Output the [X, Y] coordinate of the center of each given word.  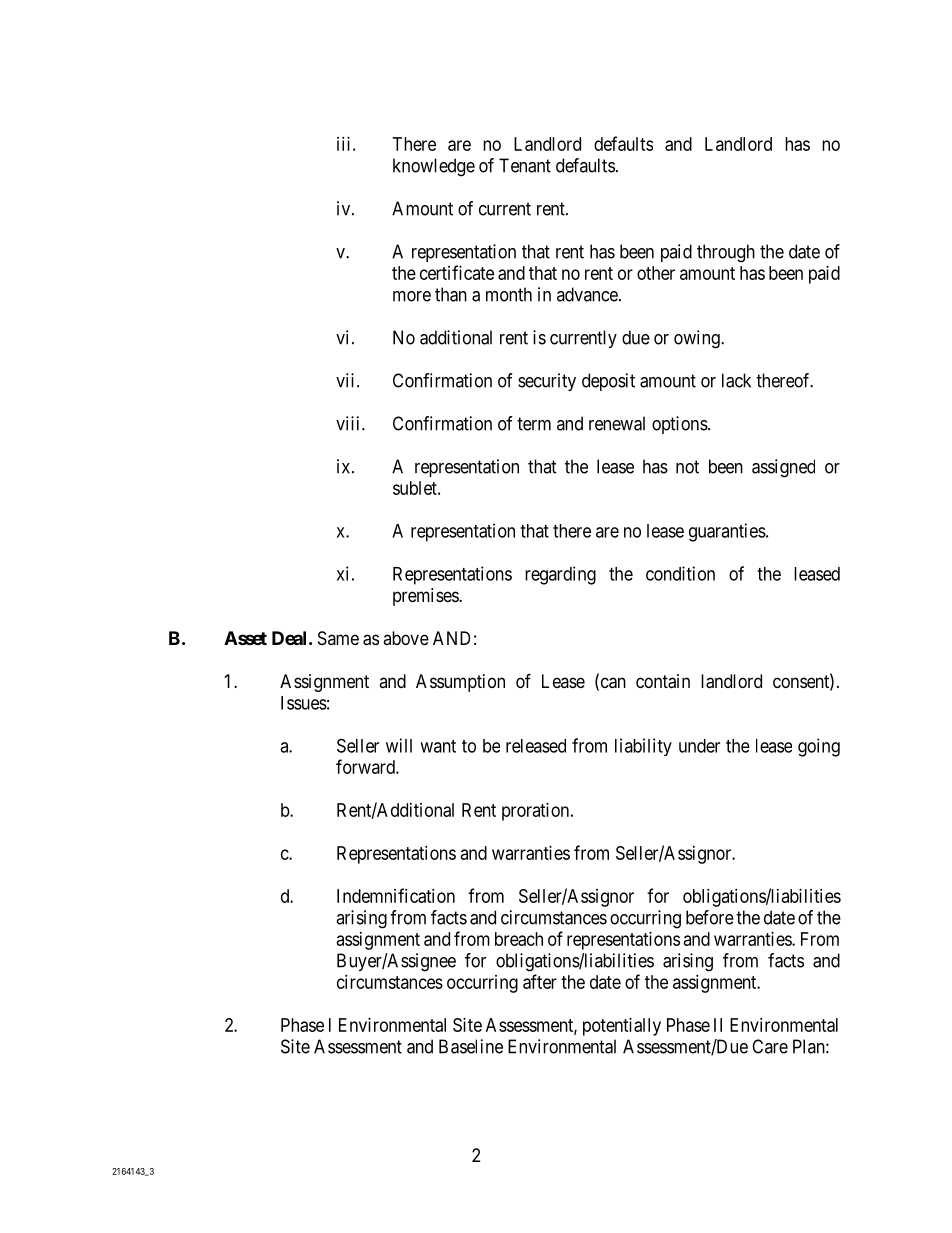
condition [680, 573]
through [726, 253]
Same [338, 638]
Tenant [525, 165]
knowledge [434, 167]
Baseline [471, 1046]
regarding [560, 575]
